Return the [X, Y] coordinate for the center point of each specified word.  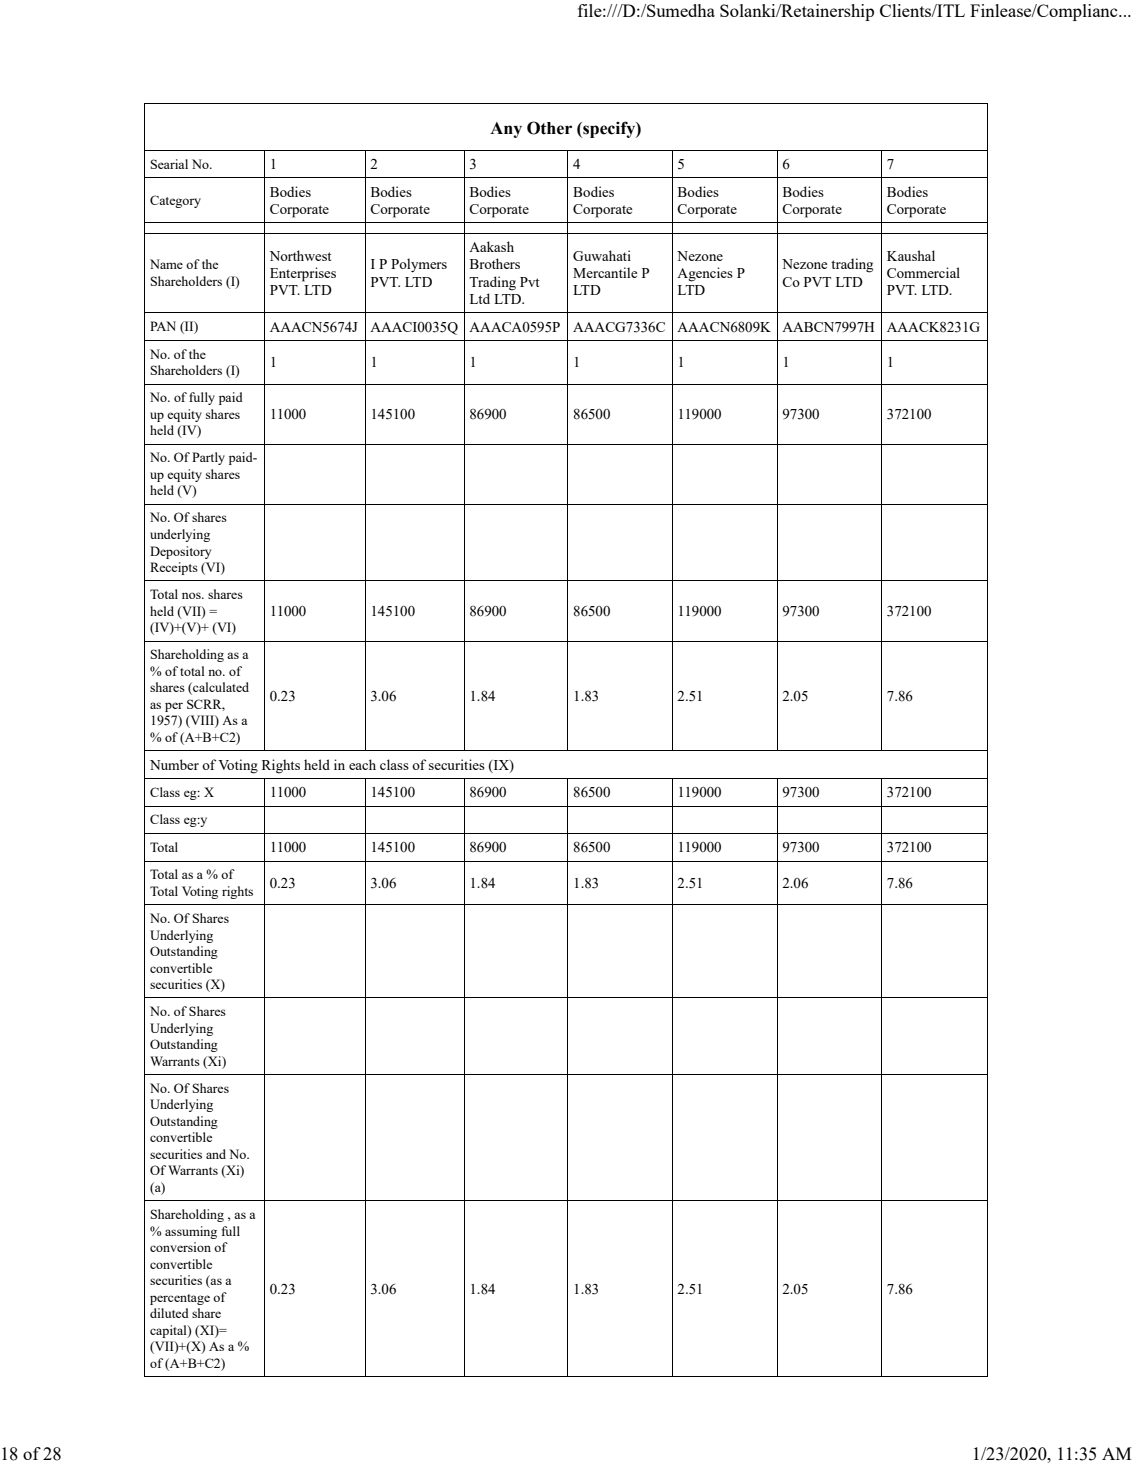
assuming [191, 1232]
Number [174, 764]
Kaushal [911, 255]
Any [506, 130]
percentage [180, 1299]
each [362, 764]
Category [175, 201]
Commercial [923, 272]
